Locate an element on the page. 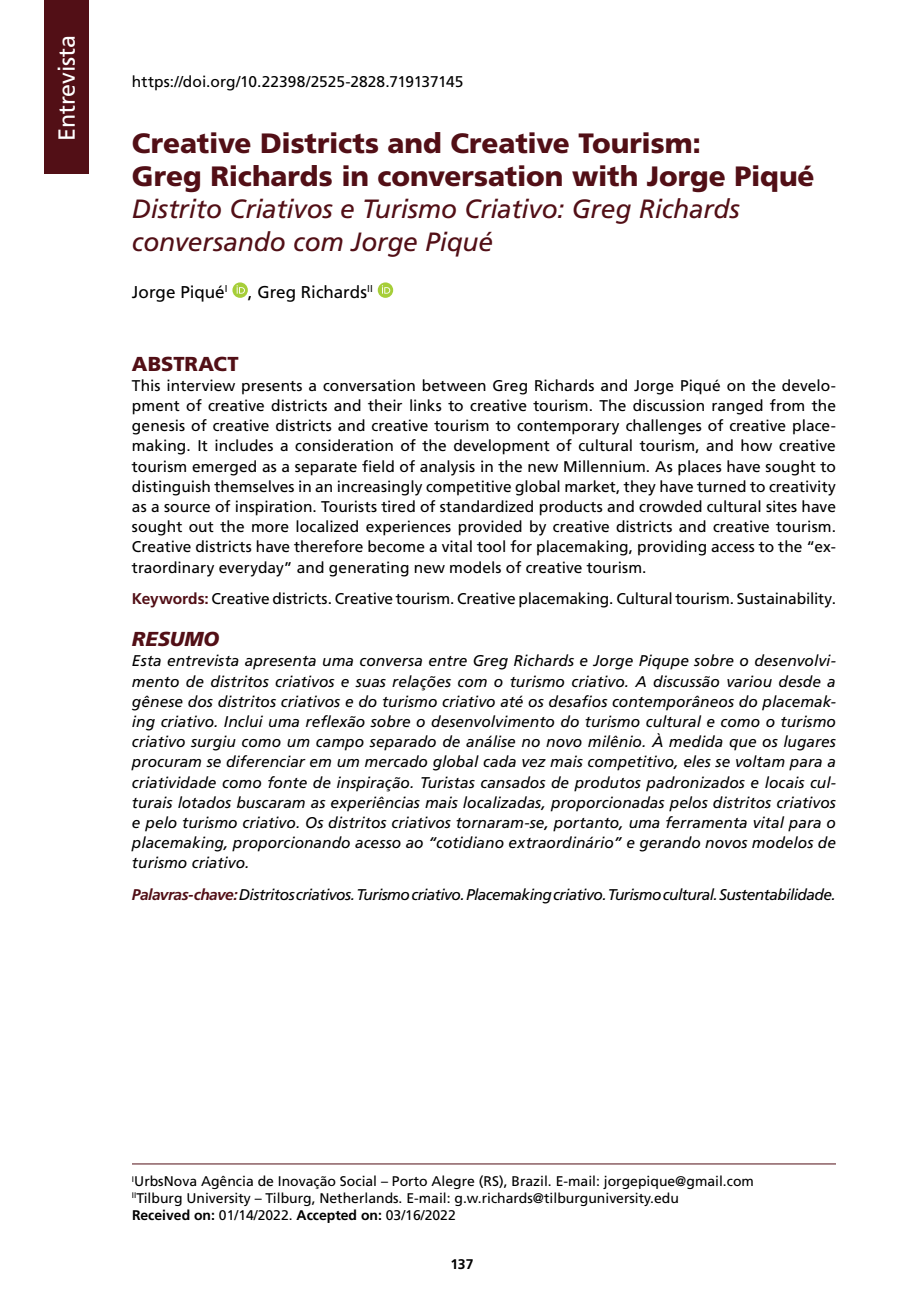  medida is located at coordinates (696, 741).
